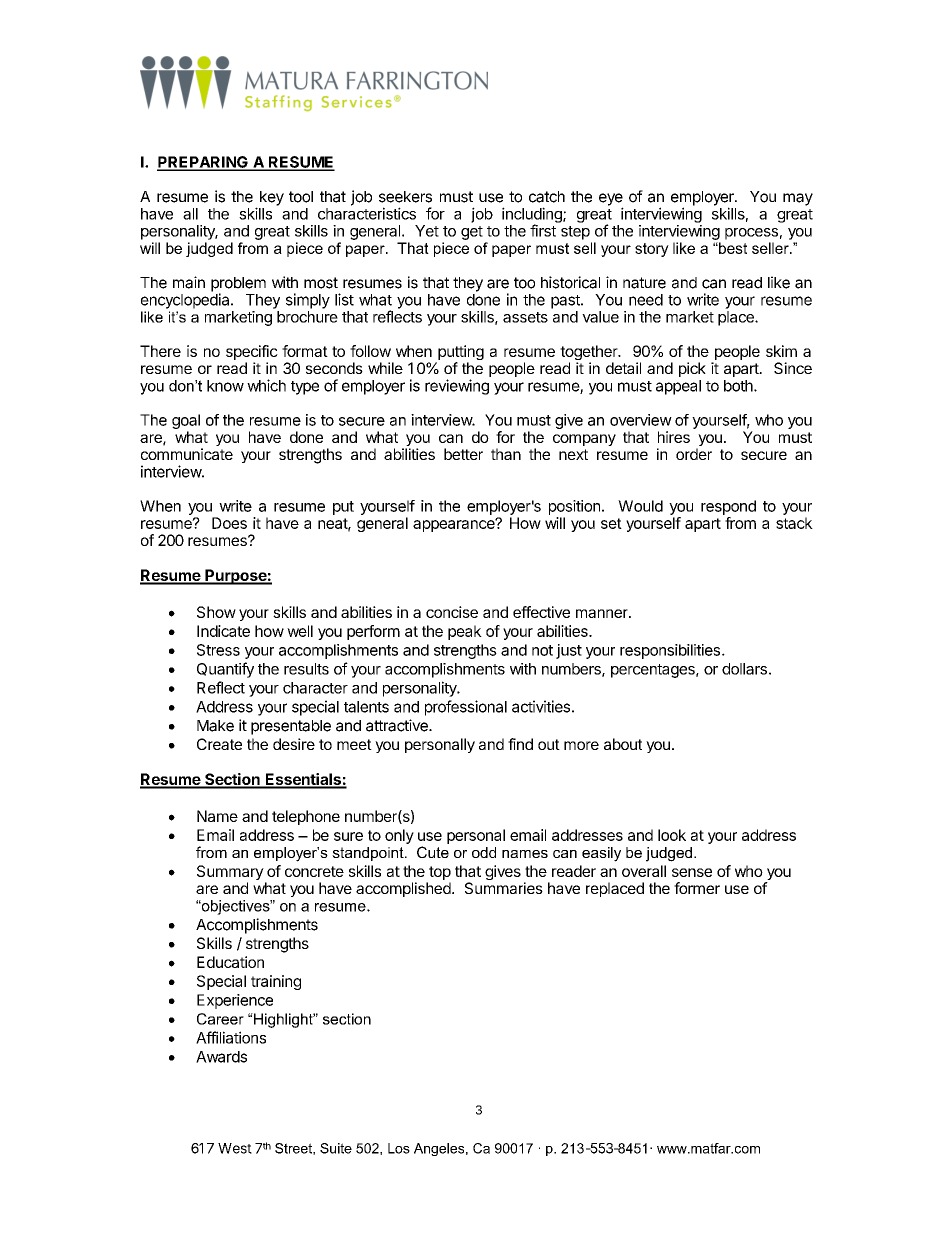 This screenshot has height=1233, width=952. Describe the element at coordinates (751, 234) in the screenshot. I see `process` at that location.
